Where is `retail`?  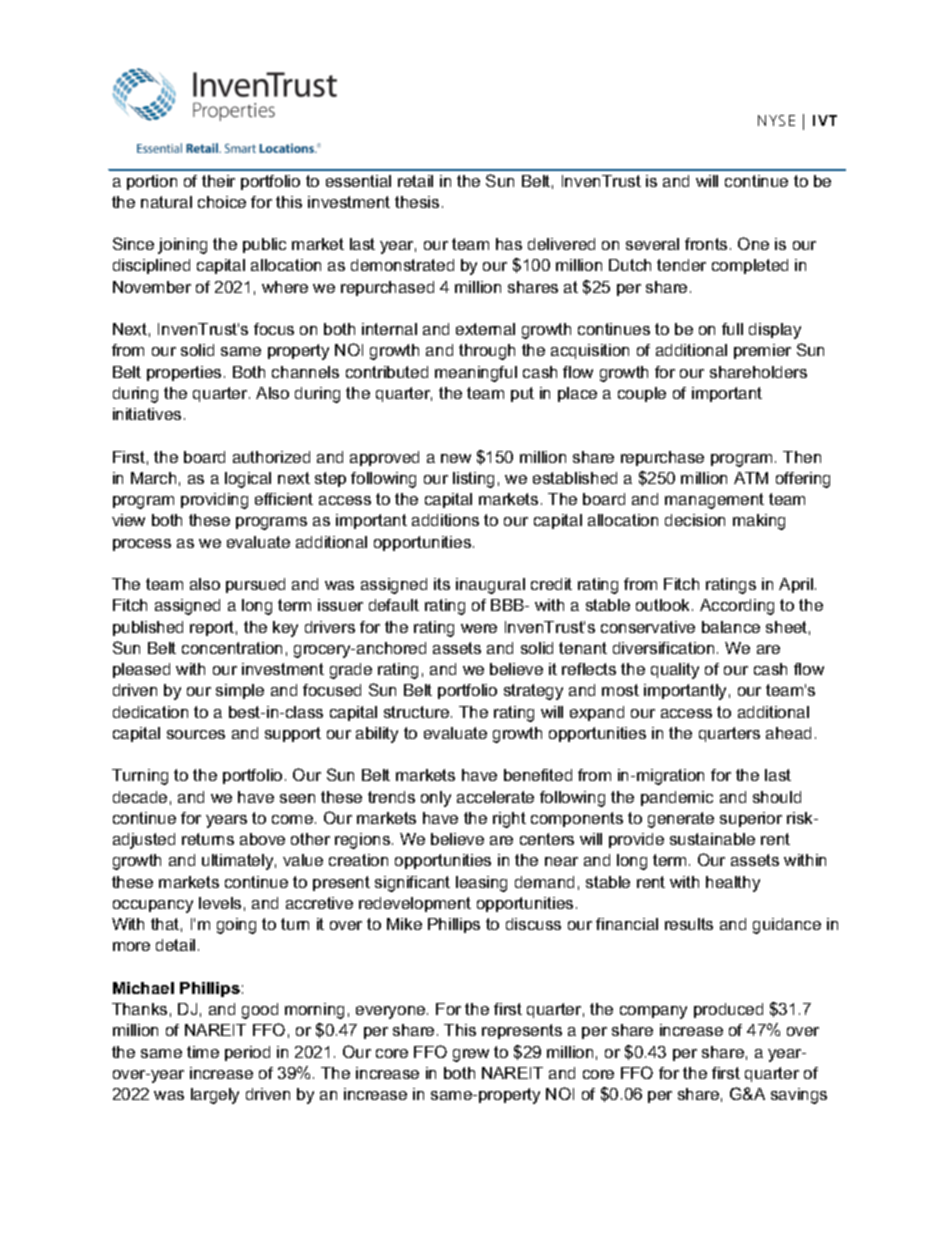 retail is located at coordinates (415, 181).
